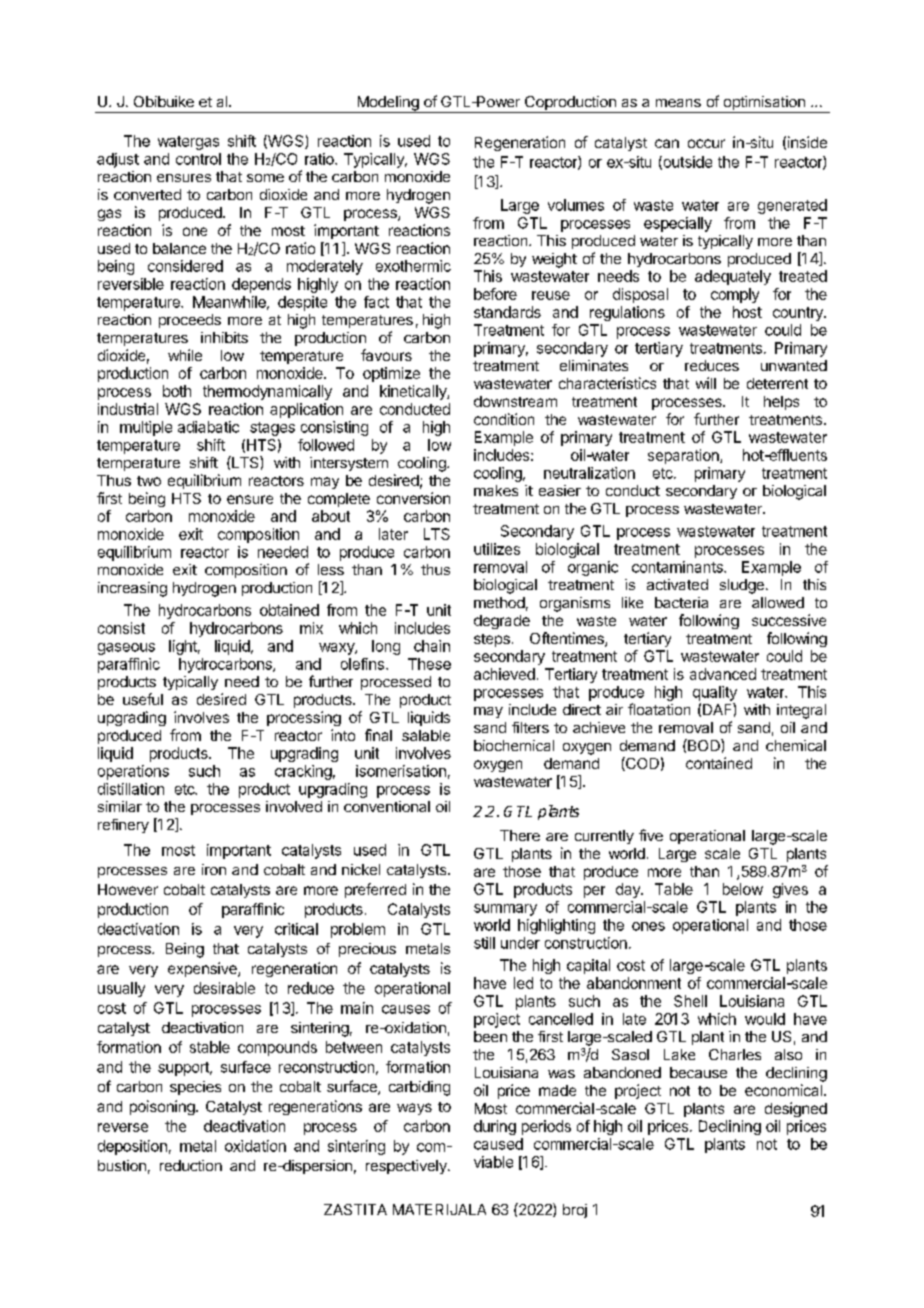 The width and height of the document is (924, 1308). I want to click on condition, so click(504, 419).
